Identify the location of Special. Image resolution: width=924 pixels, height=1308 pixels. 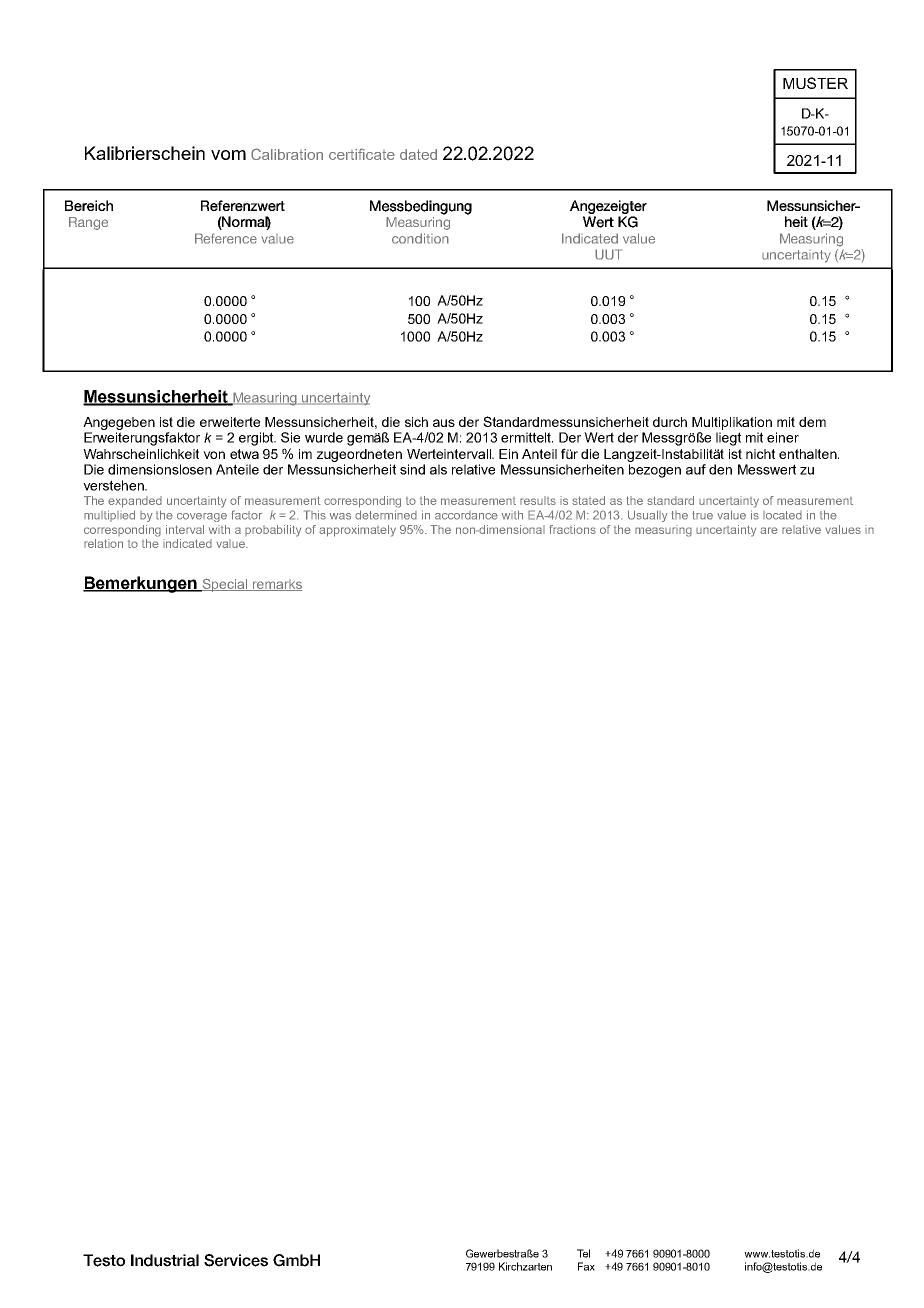
(224, 585).
